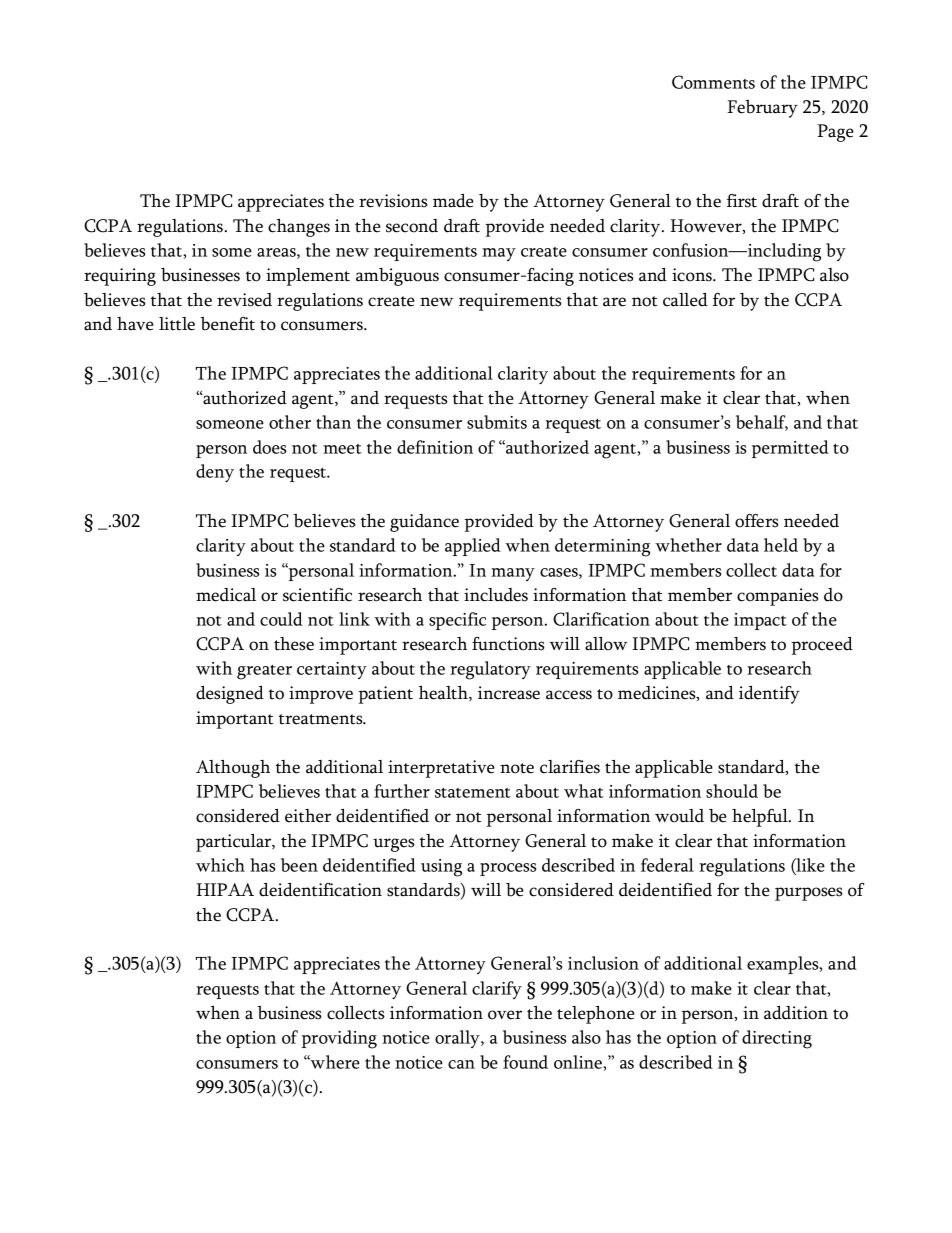 The width and height of the image is (952, 1233). I want to click on over, so click(505, 1015).
